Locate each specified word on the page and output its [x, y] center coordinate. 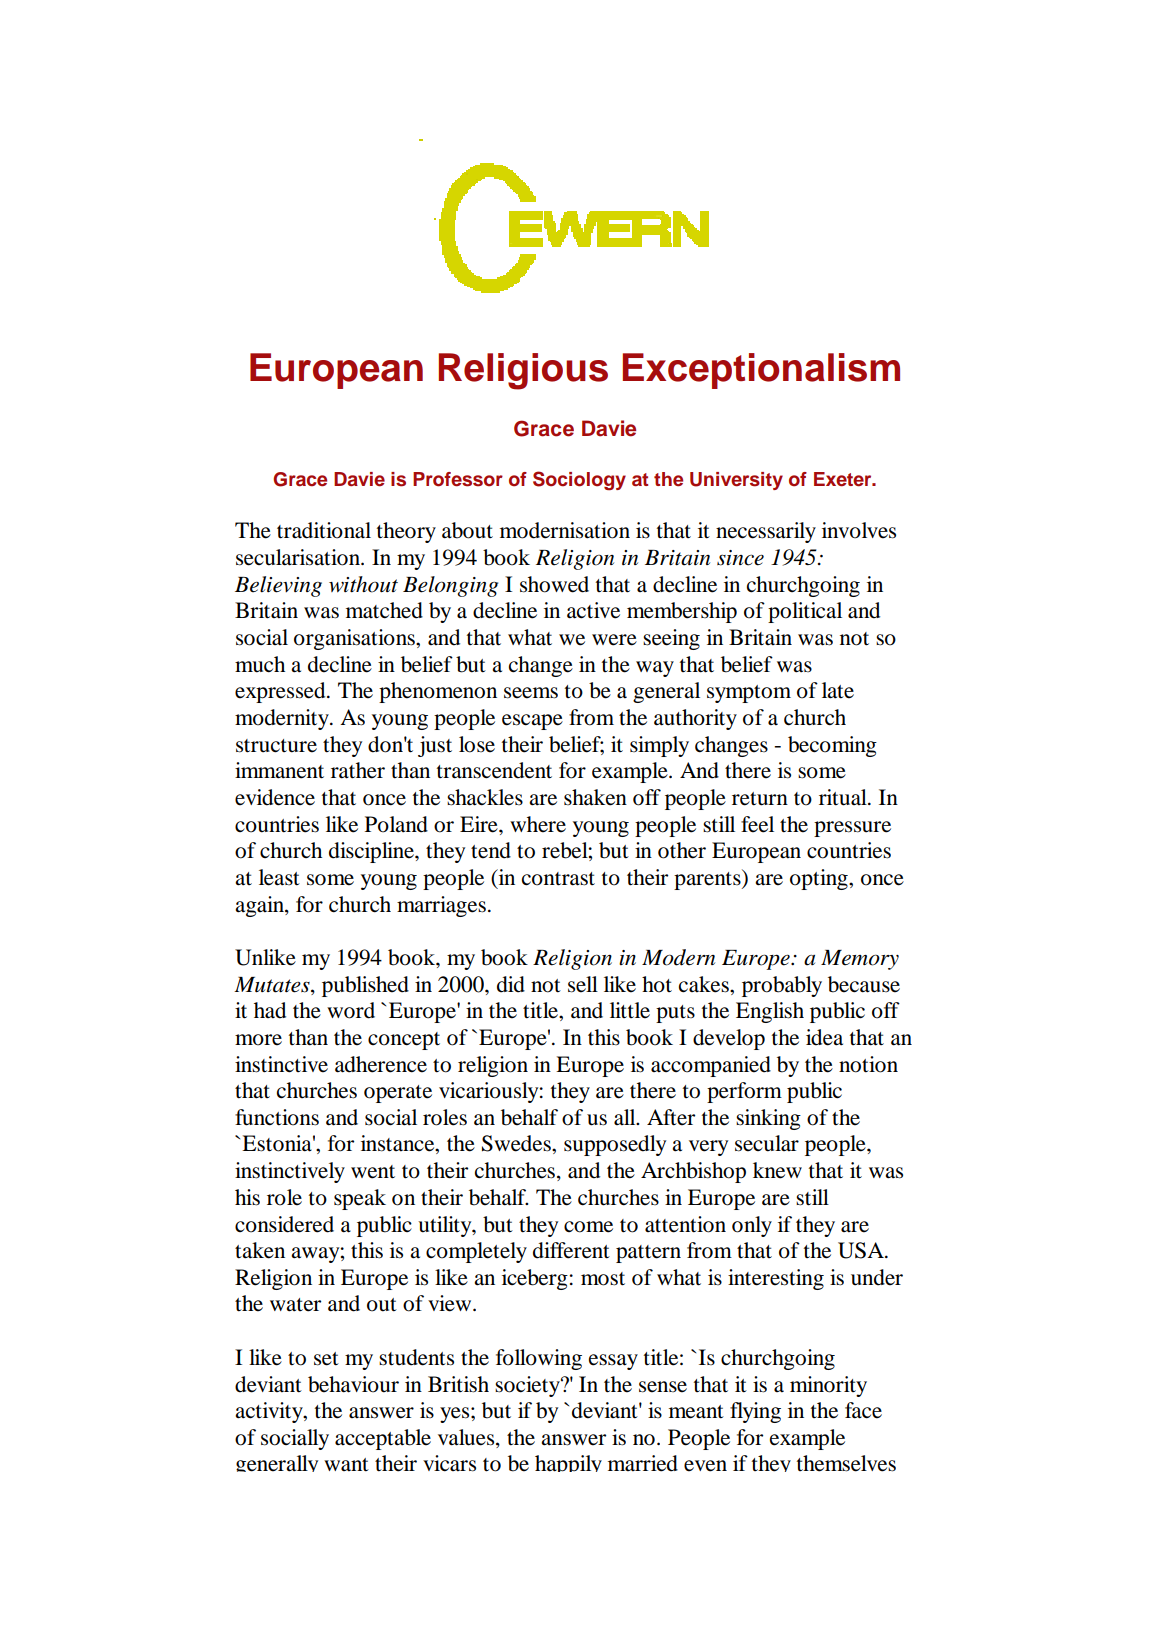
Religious [523, 371]
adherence [381, 1064]
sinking [768, 1119]
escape [532, 722]
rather [358, 770]
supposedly [615, 1145]
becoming [832, 746]
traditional [324, 530]
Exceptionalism [761, 371]
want [346, 1465]
